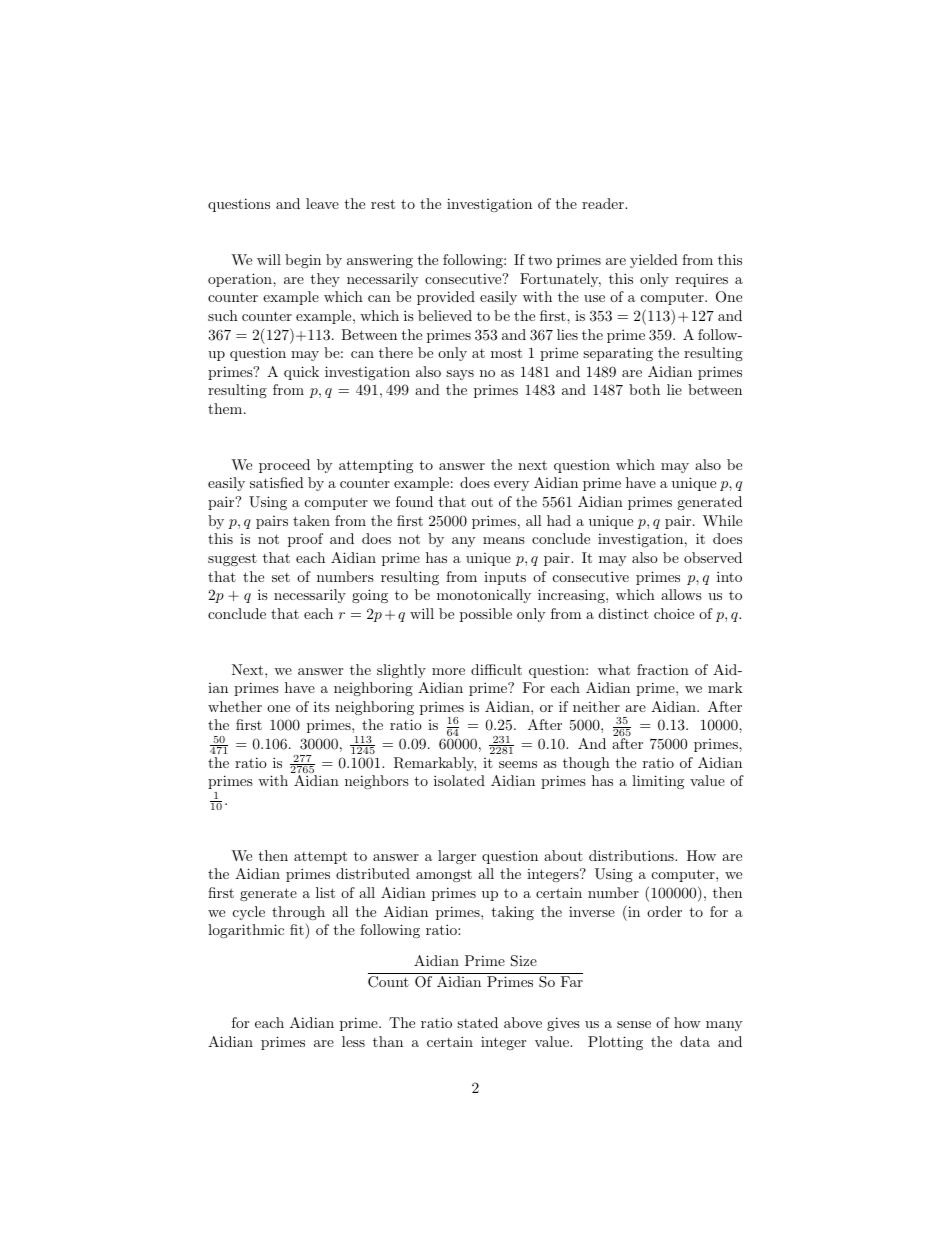 Image resolution: width=952 pixels, height=1233 pixels. What do you see at coordinates (477, 1022) in the page?
I see `stated` at bounding box center [477, 1022].
